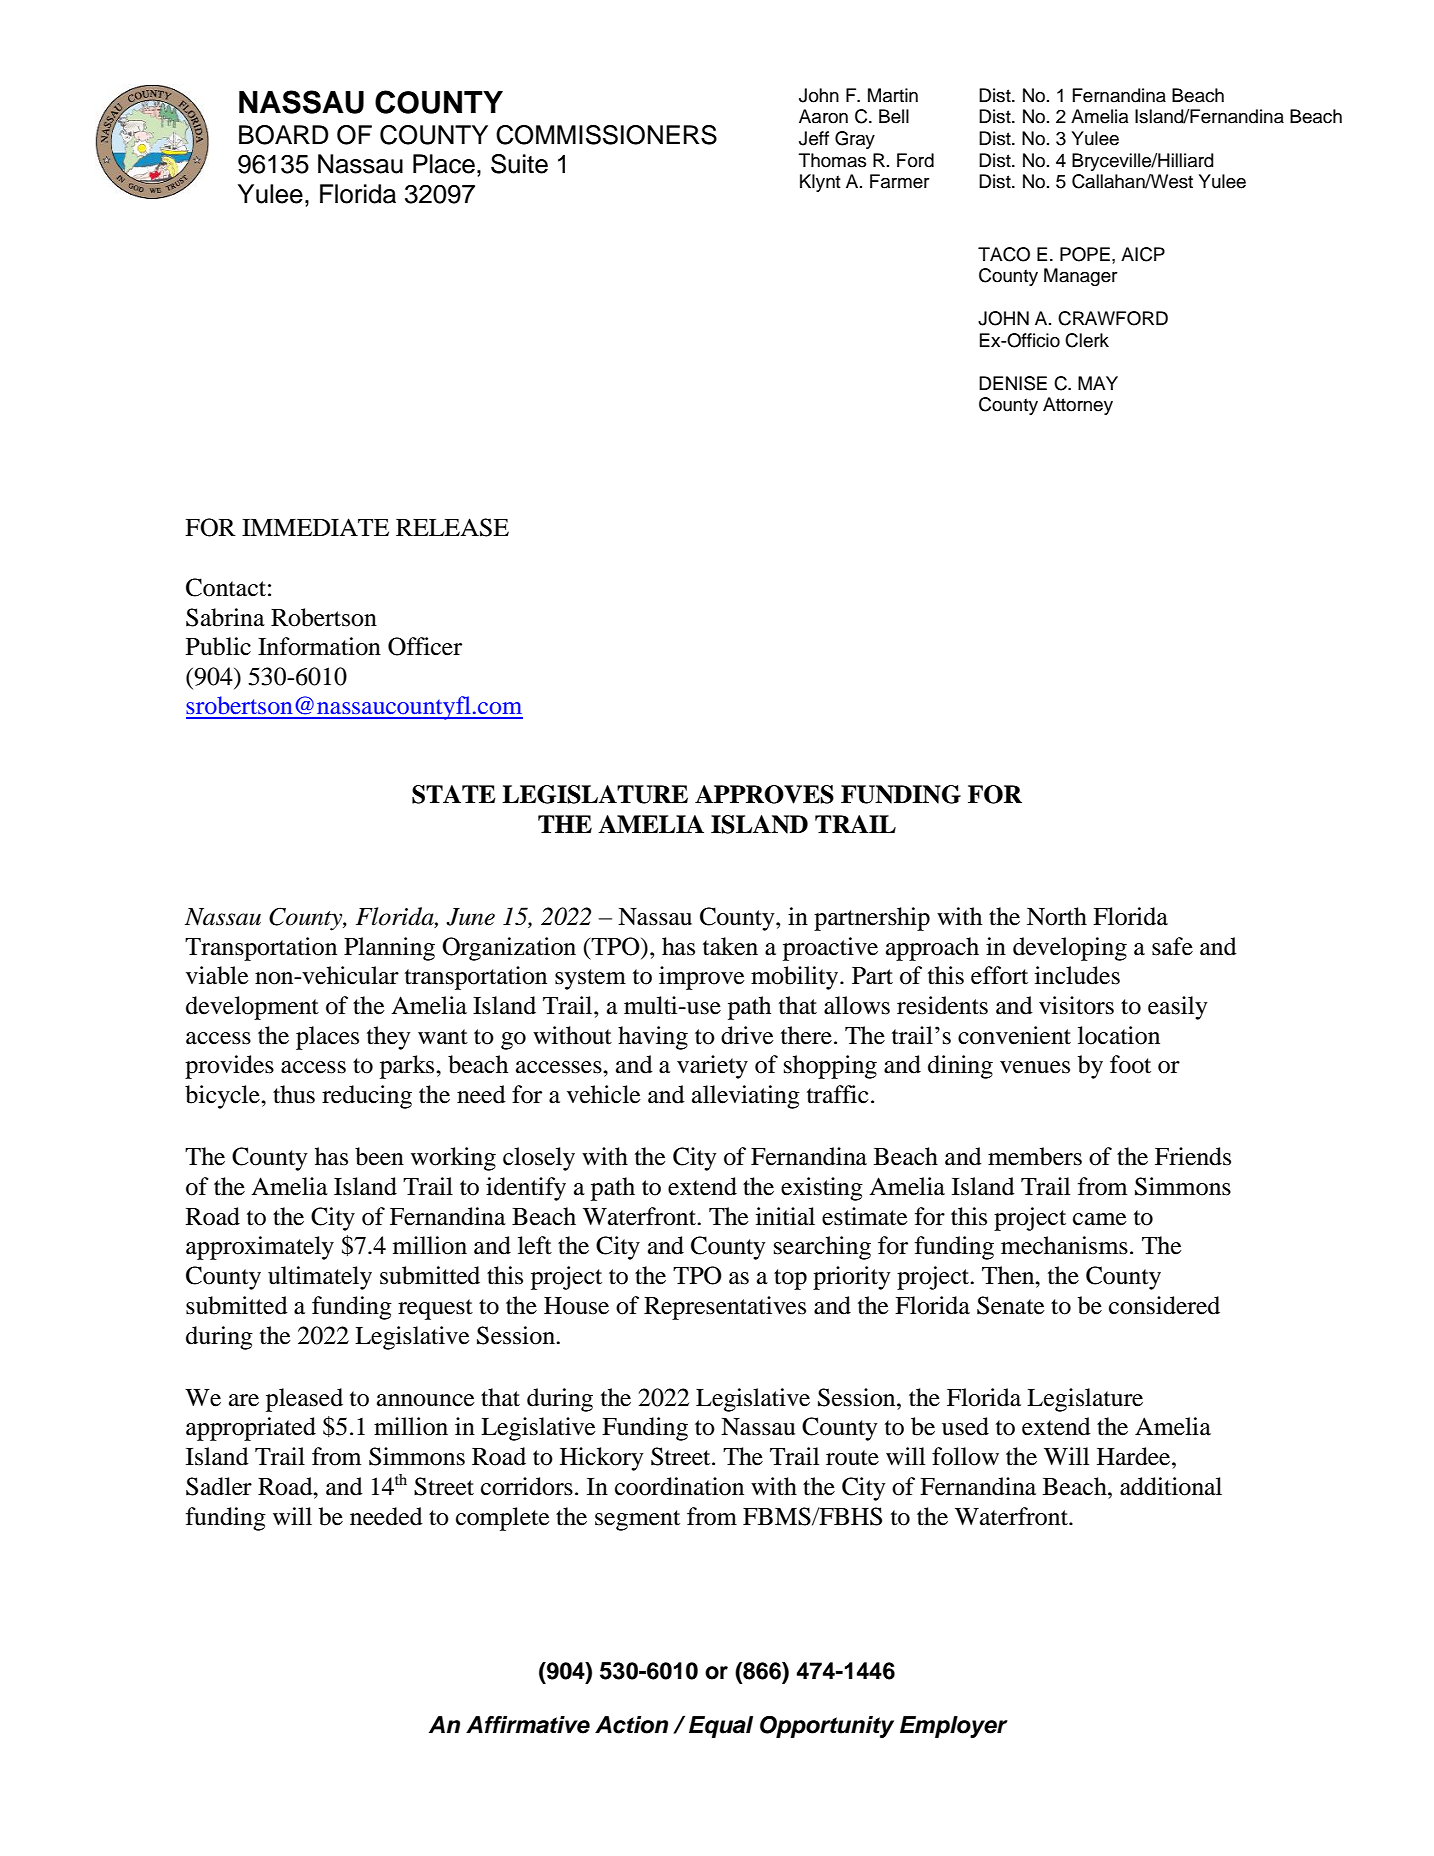  Describe the element at coordinates (1035, 1156) in the image. I see `members` at that location.
